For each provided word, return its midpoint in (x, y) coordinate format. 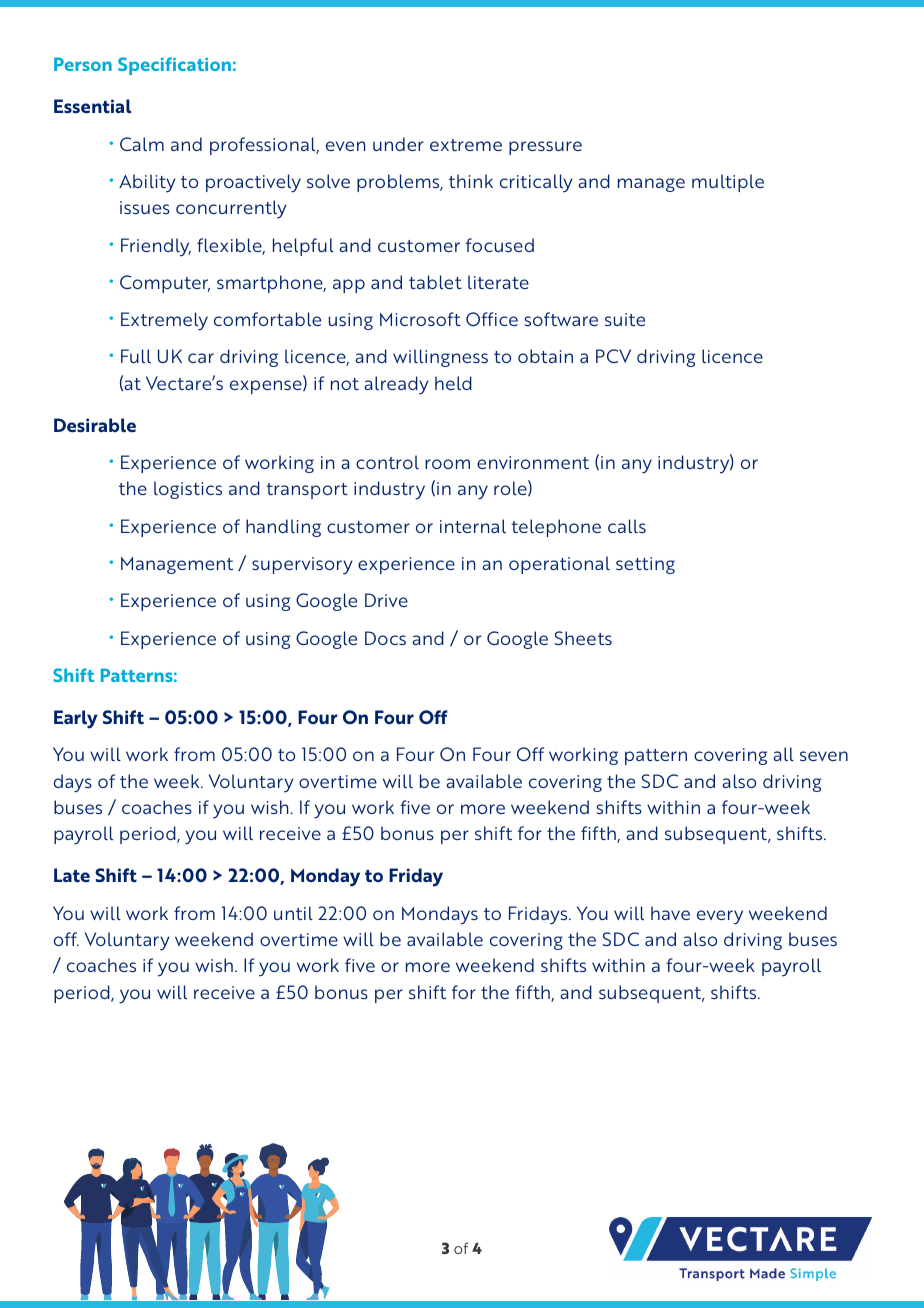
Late (72, 875)
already (396, 385)
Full (136, 356)
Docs (385, 638)
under (398, 144)
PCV (613, 356)
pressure (545, 148)
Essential (92, 106)
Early (76, 719)
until (293, 913)
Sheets (583, 638)
